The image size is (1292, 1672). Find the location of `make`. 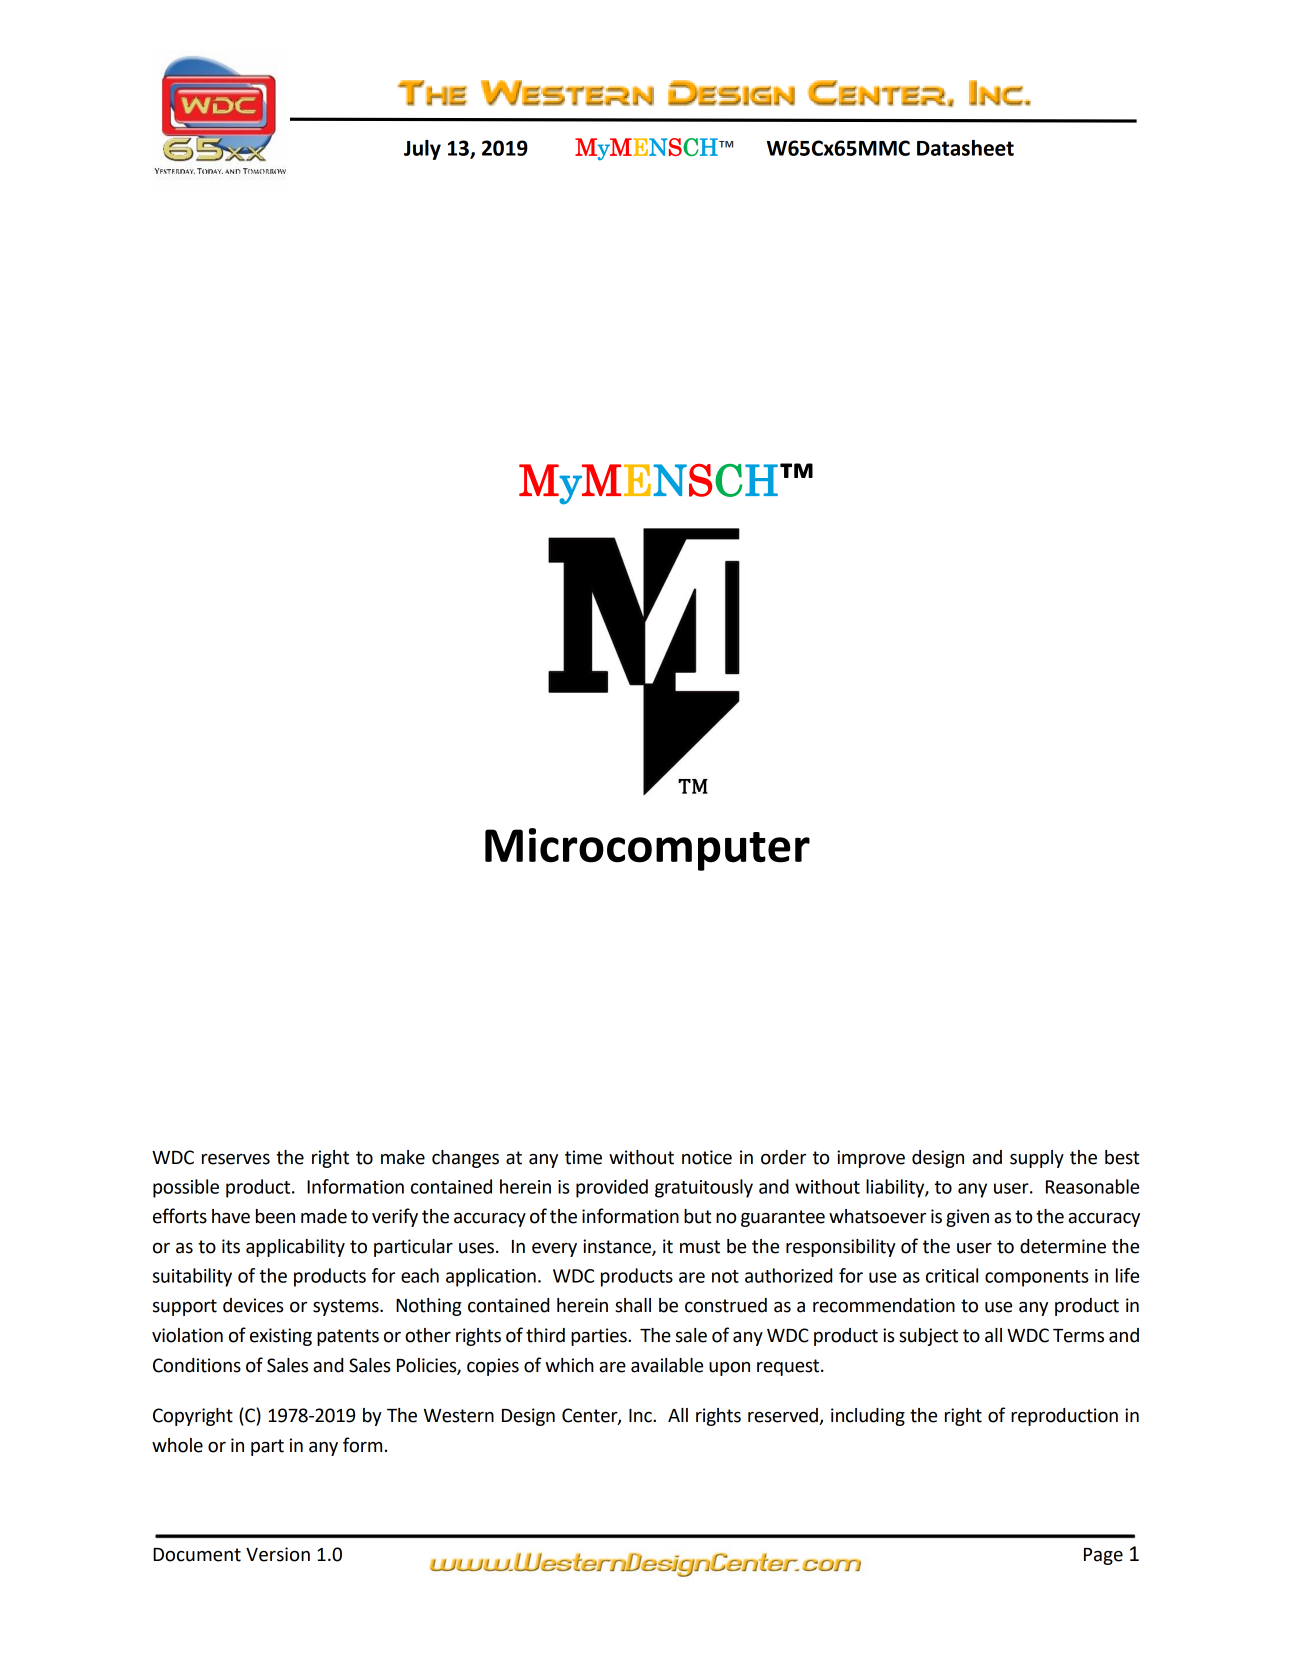

make is located at coordinates (403, 1157).
